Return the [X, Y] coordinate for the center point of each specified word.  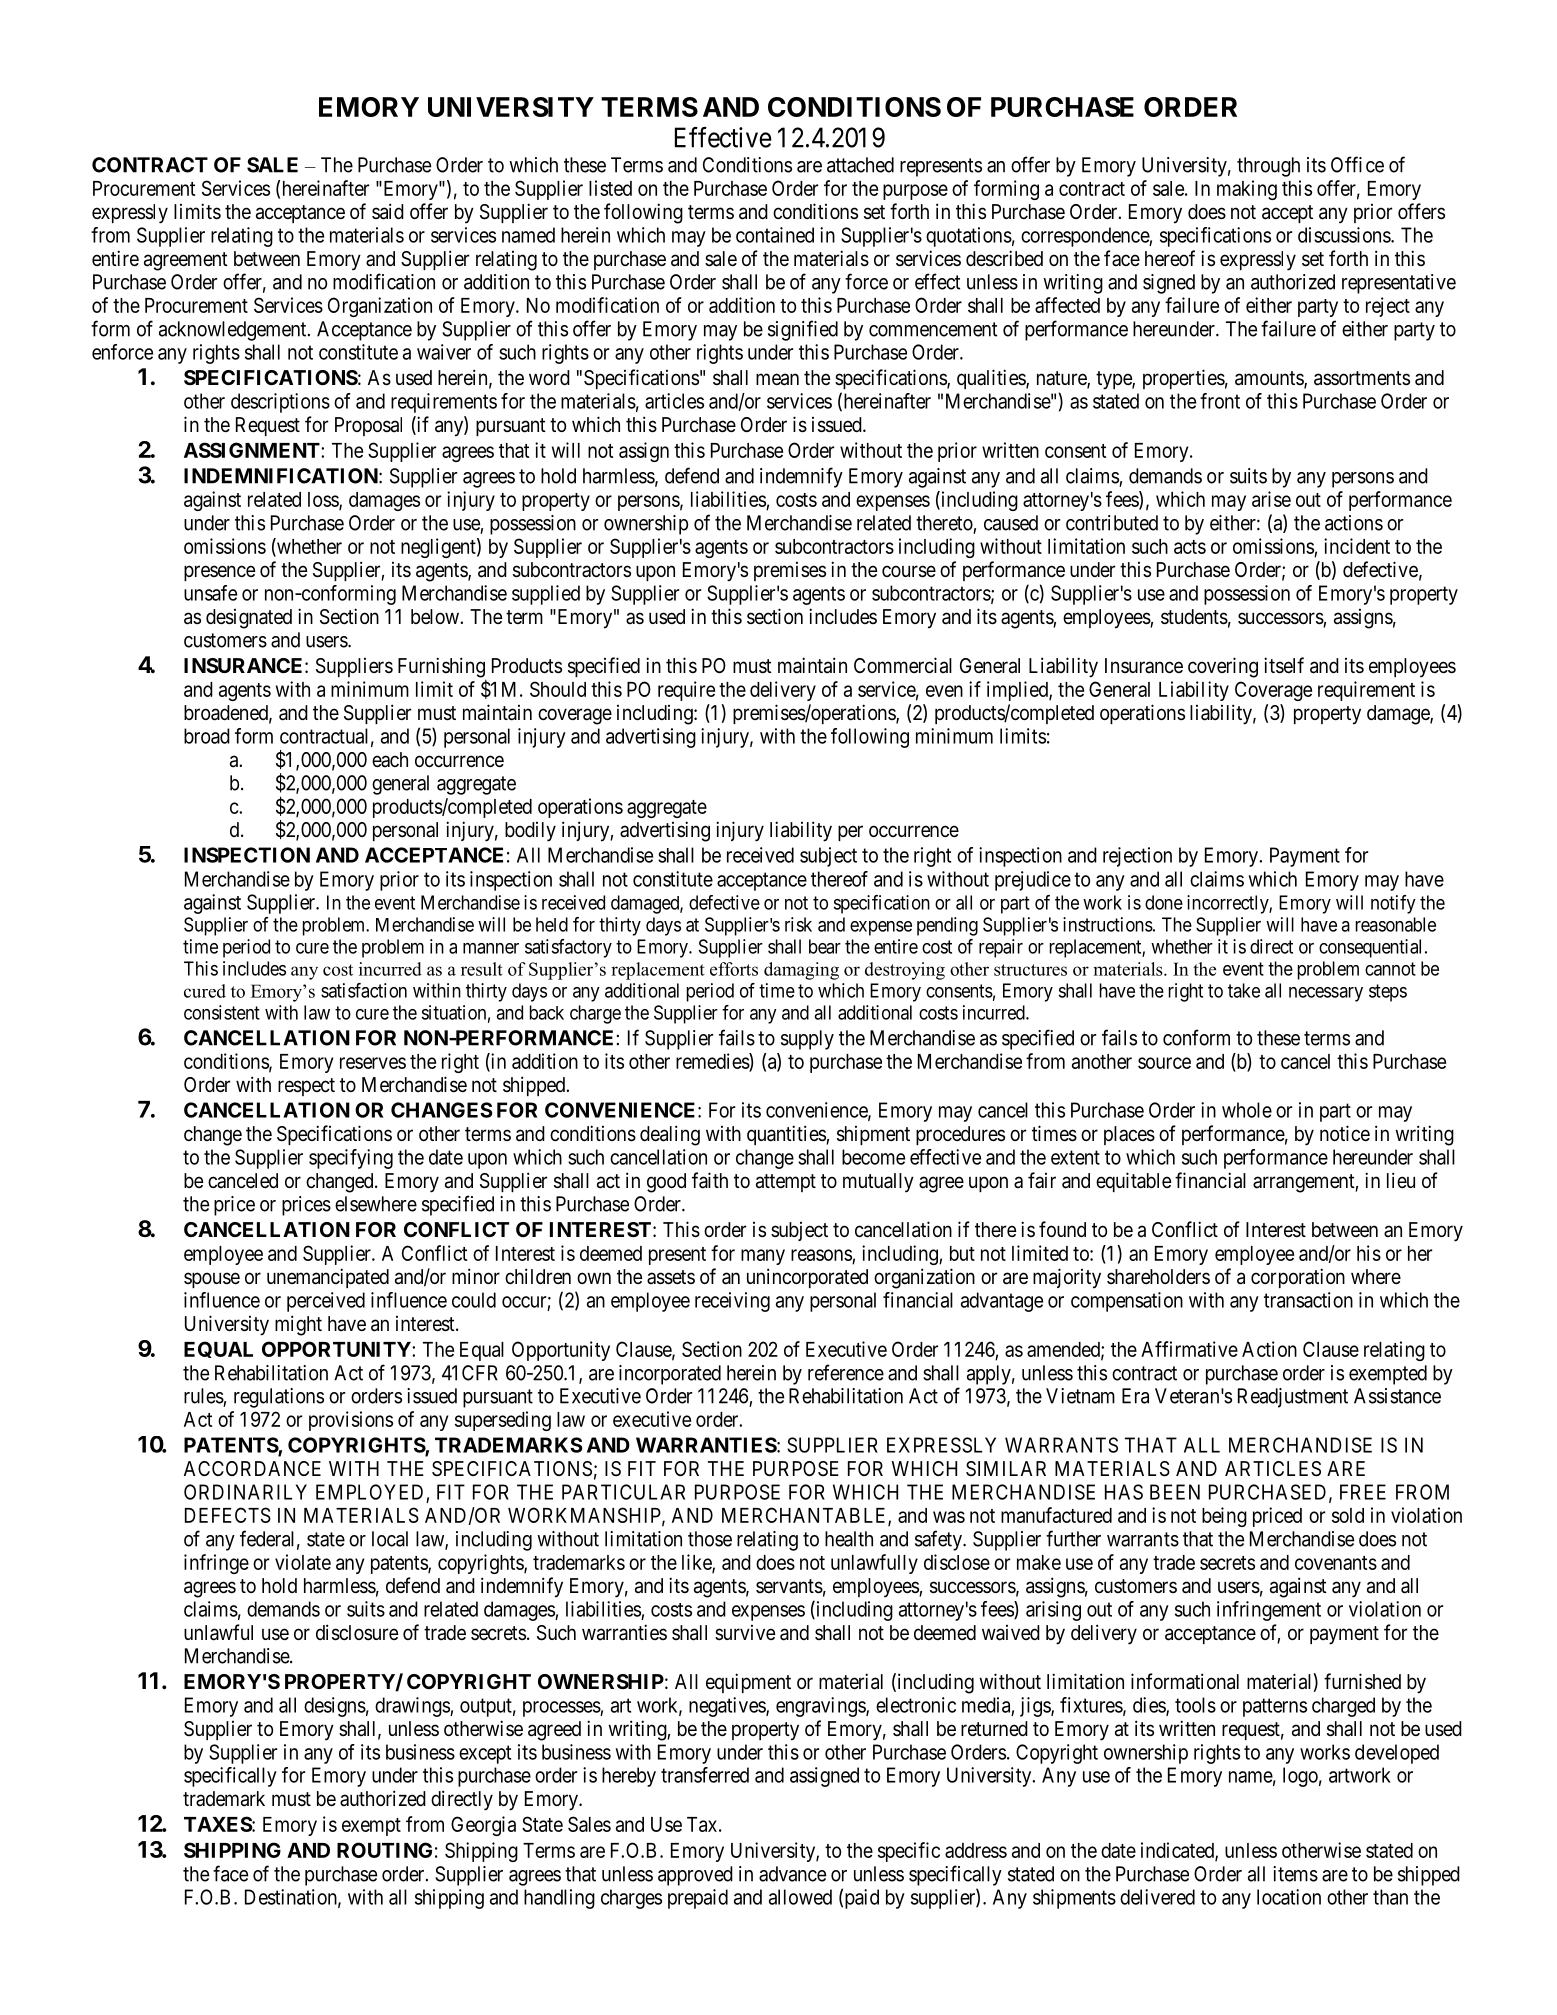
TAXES [218, 1824]
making [1247, 190]
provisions [351, 1421]
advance [792, 1874]
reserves [373, 1063]
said [388, 211]
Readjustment [1293, 1398]
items [1295, 1874]
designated [249, 619]
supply [807, 1040]
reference [846, 1372]
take [1244, 990]
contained [775, 235]
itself [1284, 665]
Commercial [903, 665]
